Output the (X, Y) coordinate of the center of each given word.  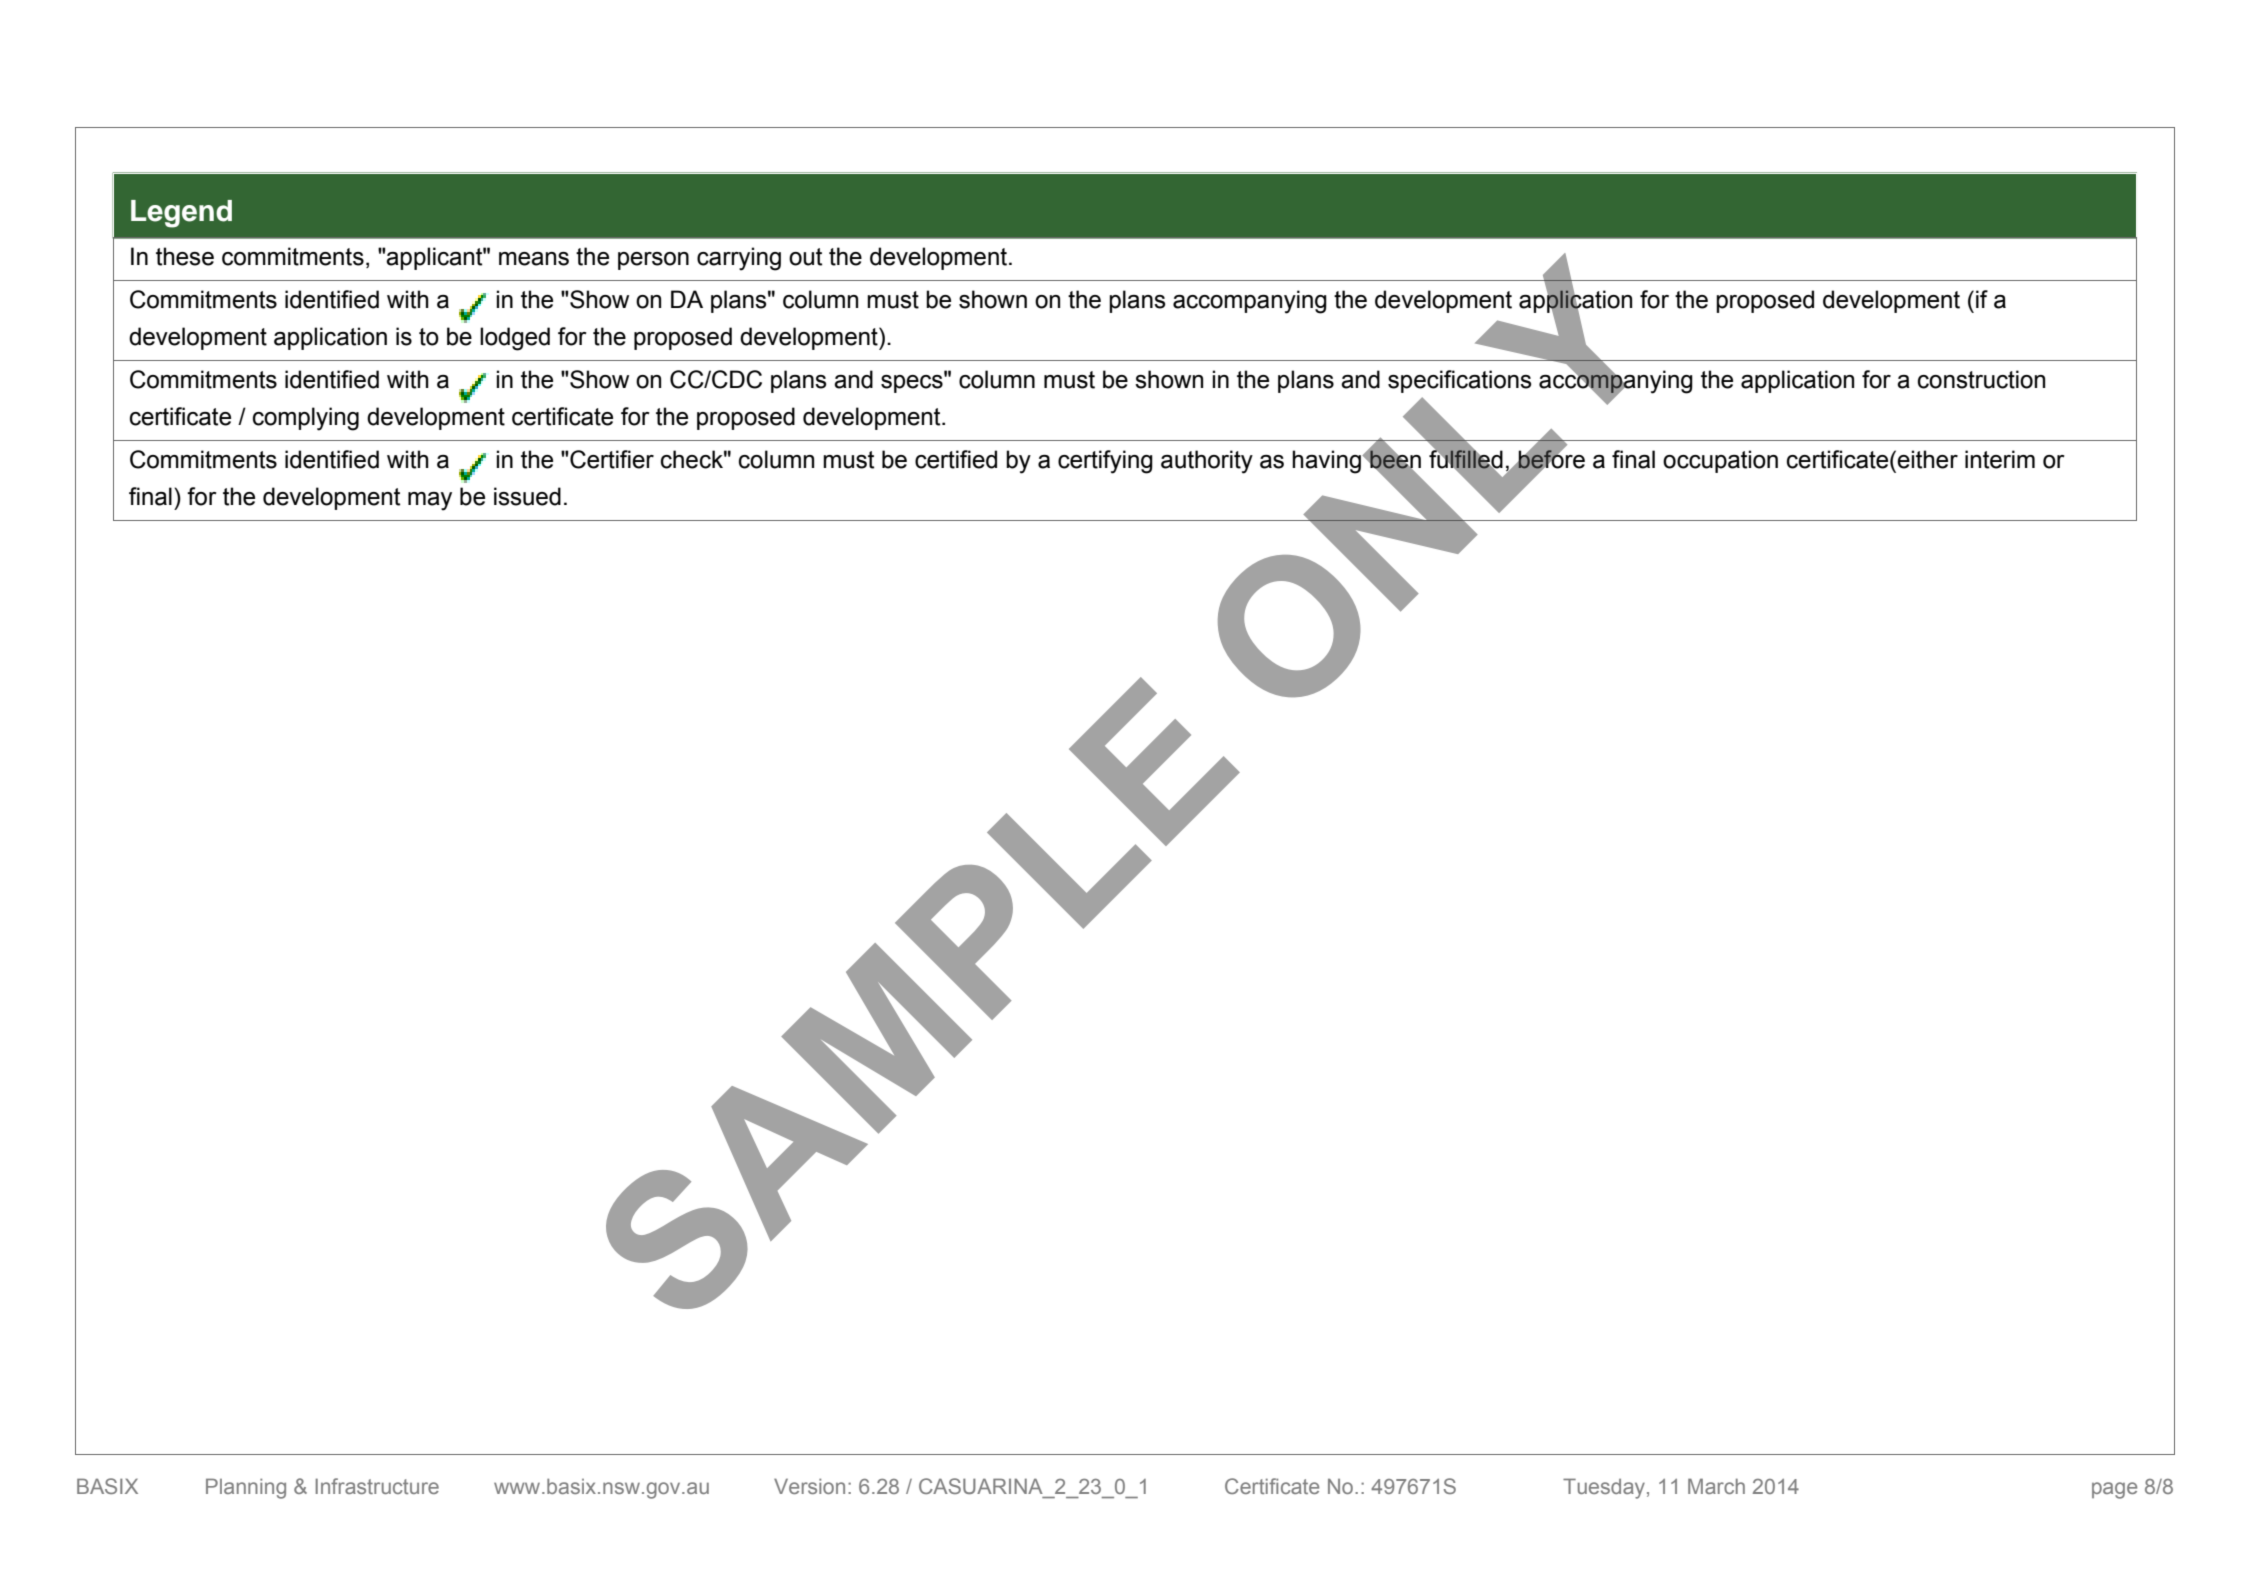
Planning (246, 1488)
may (430, 501)
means (534, 259)
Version (809, 1486)
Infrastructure (377, 1486)
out (805, 257)
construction (1981, 379)
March (1716, 1486)
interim (2000, 459)
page (2114, 1490)
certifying (1105, 462)
